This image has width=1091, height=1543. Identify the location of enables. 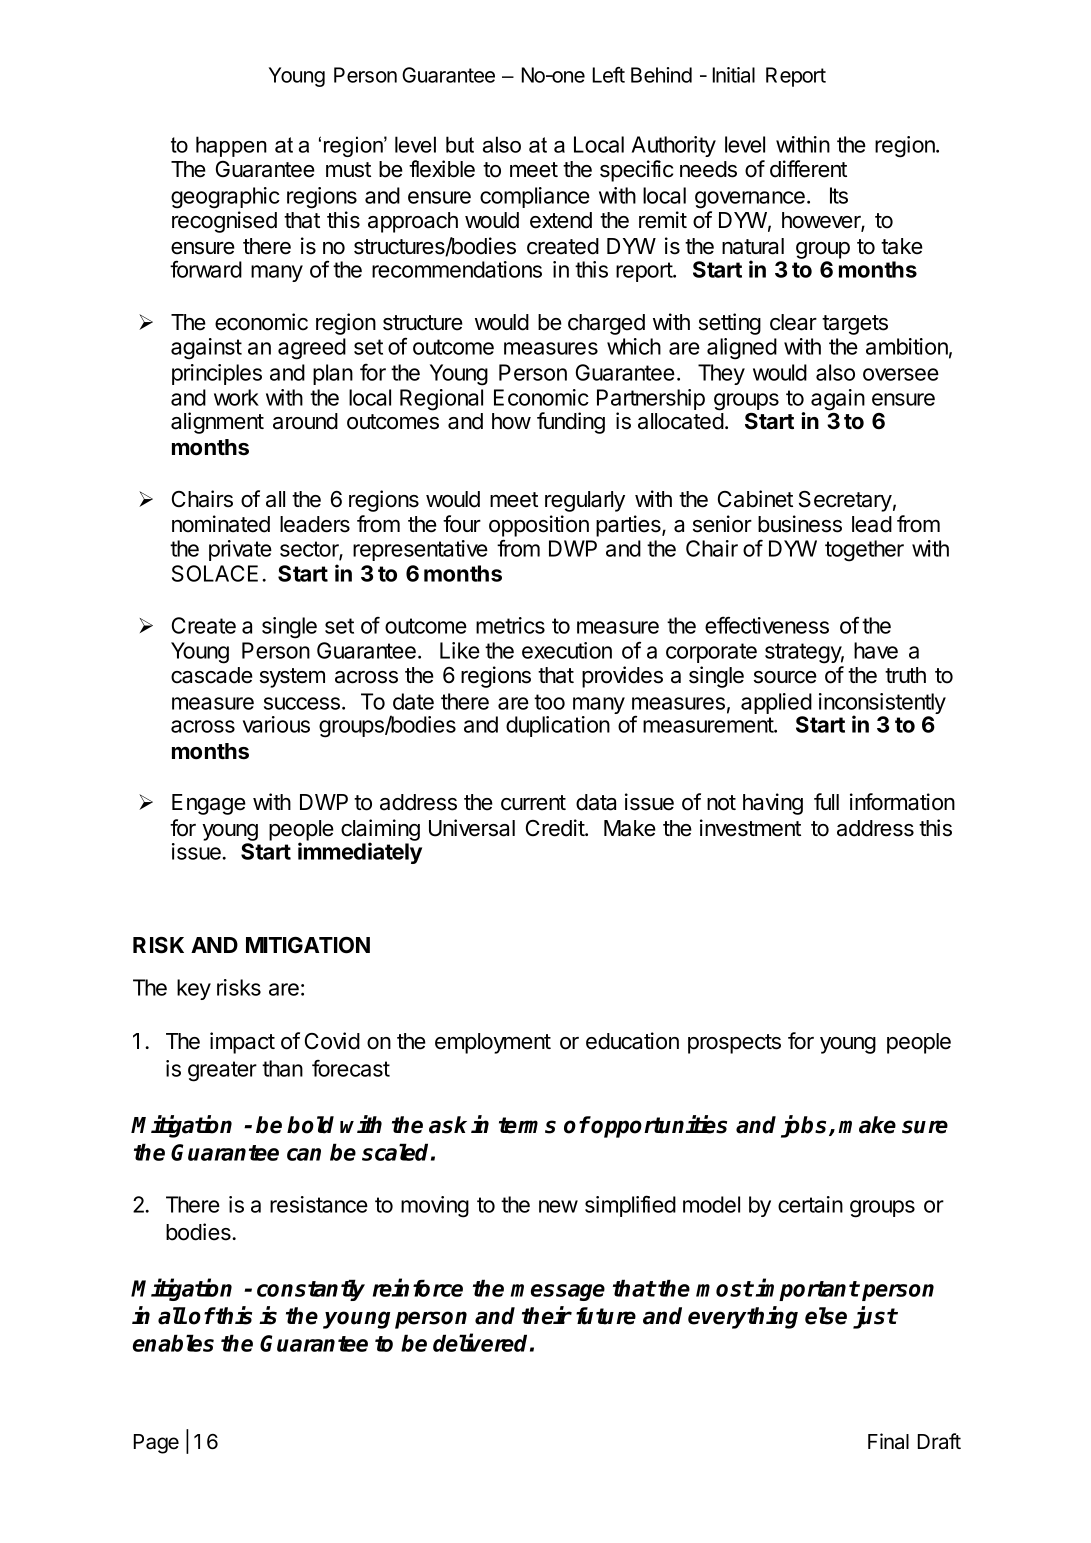
(173, 1343).
